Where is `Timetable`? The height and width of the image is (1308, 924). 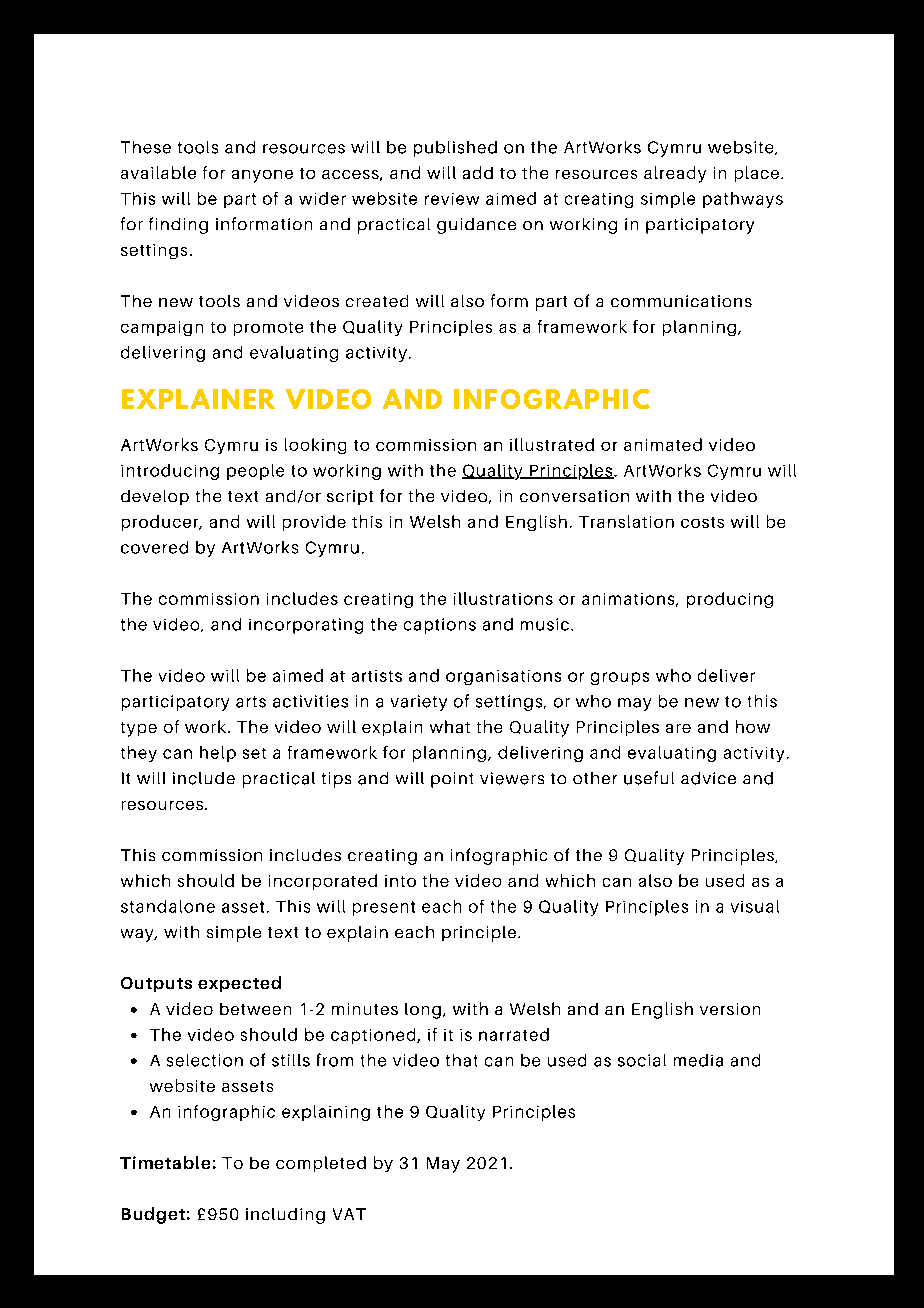 Timetable is located at coordinates (165, 1162).
